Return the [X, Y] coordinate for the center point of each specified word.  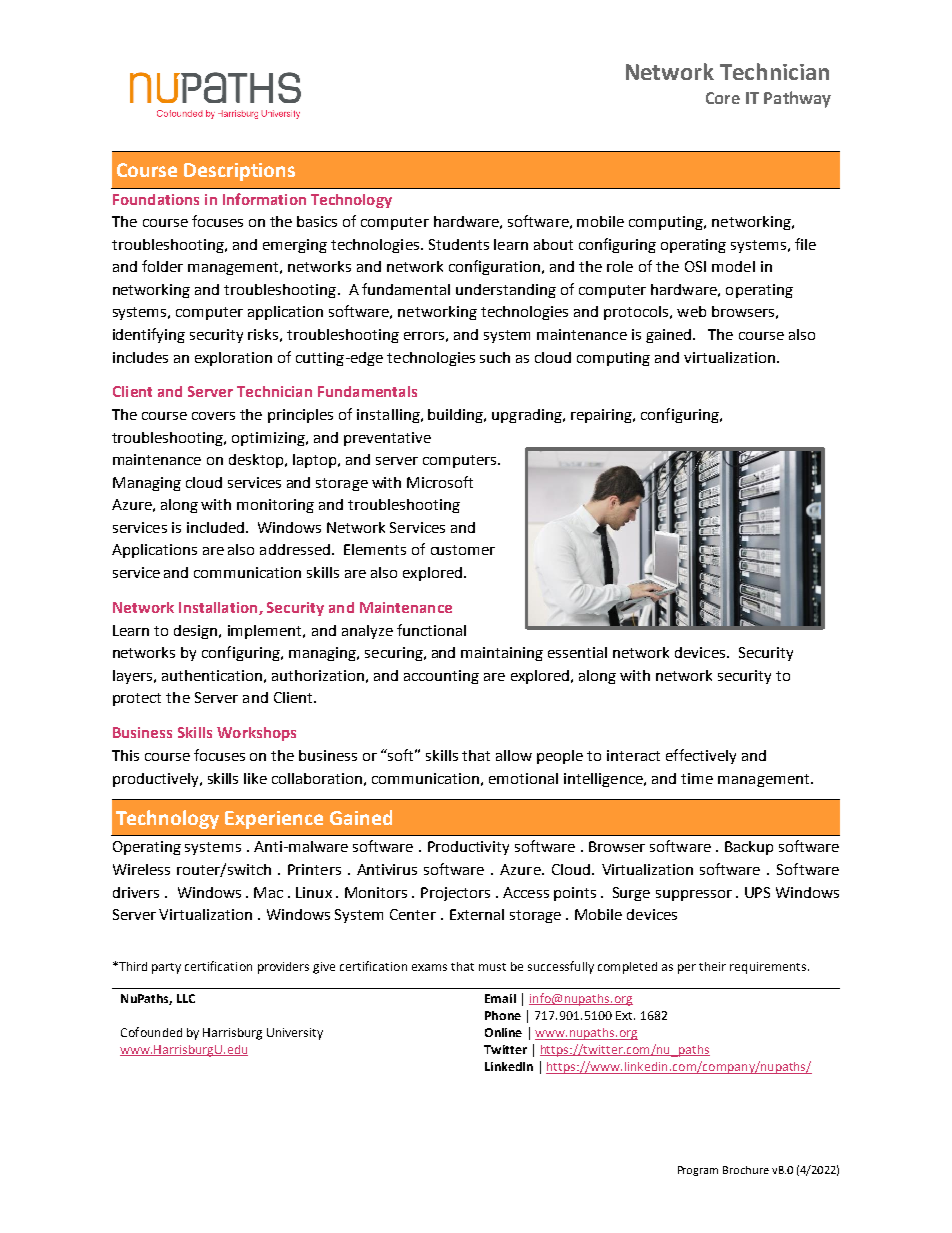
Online [503, 1032]
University [295, 1034]
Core [723, 98]
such [495, 357]
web [691, 311]
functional [431, 630]
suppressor [694, 895]
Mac [268, 892]
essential [577, 652]
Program [698, 1171]
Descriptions [239, 172]
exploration [233, 359]
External [477, 914]
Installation [219, 608]
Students [459, 244]
